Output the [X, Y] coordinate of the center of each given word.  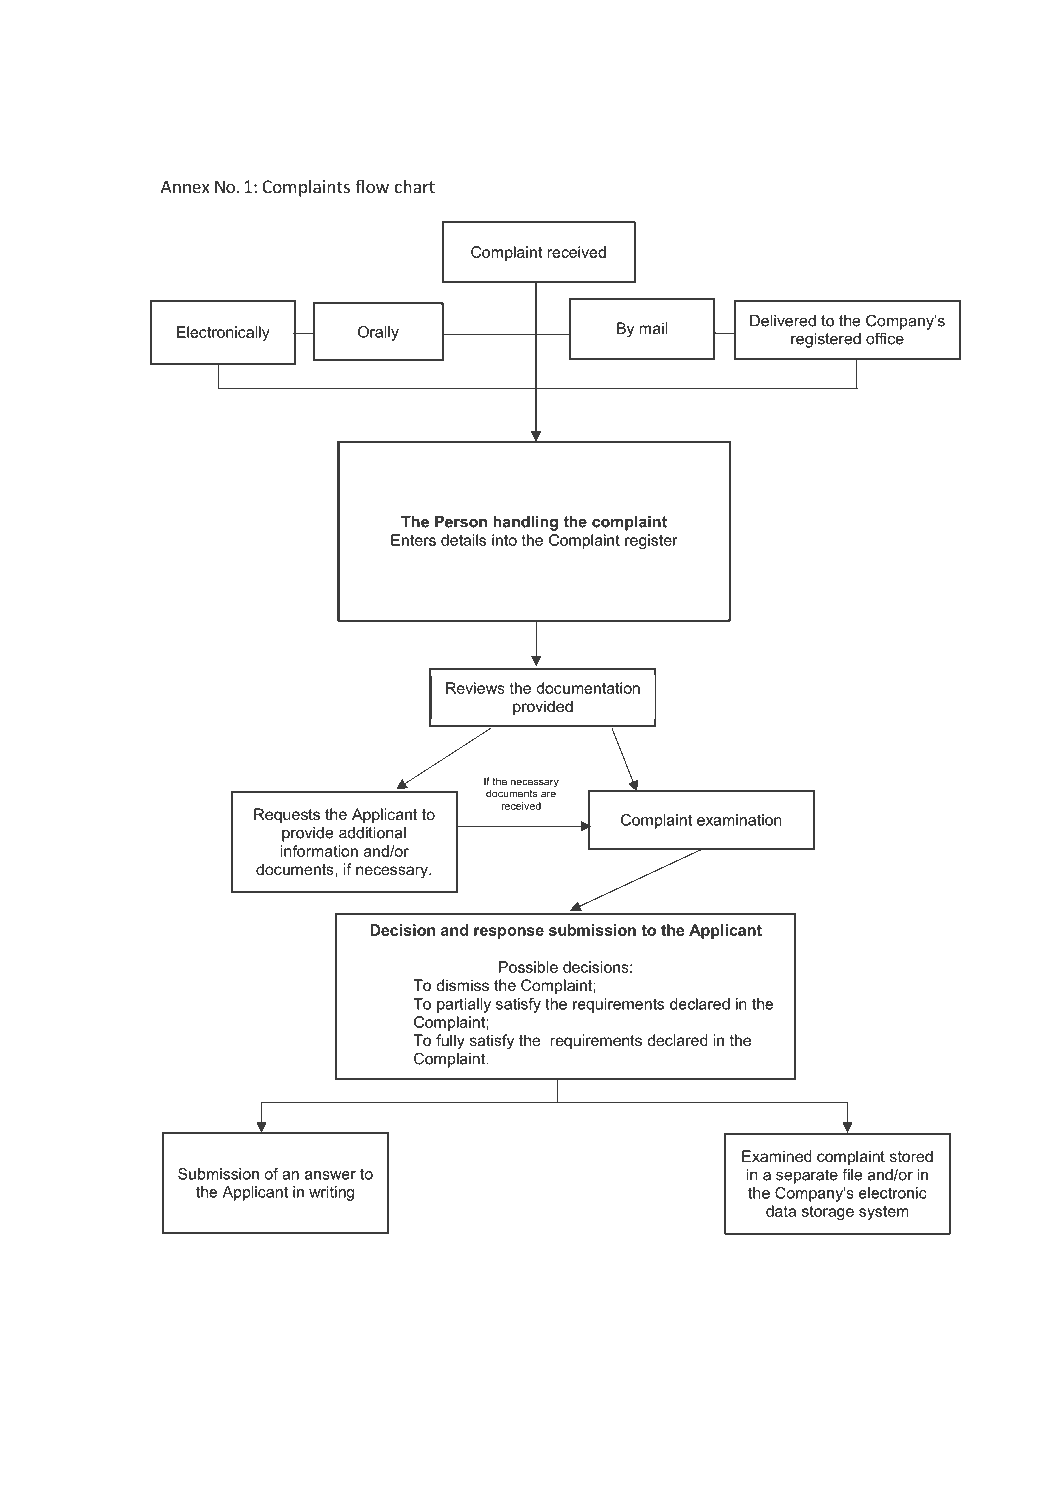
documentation [588, 688]
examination [739, 820]
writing [331, 1193]
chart [415, 186]
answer [330, 1175]
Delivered [783, 321]
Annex [185, 186]
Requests [287, 815]
